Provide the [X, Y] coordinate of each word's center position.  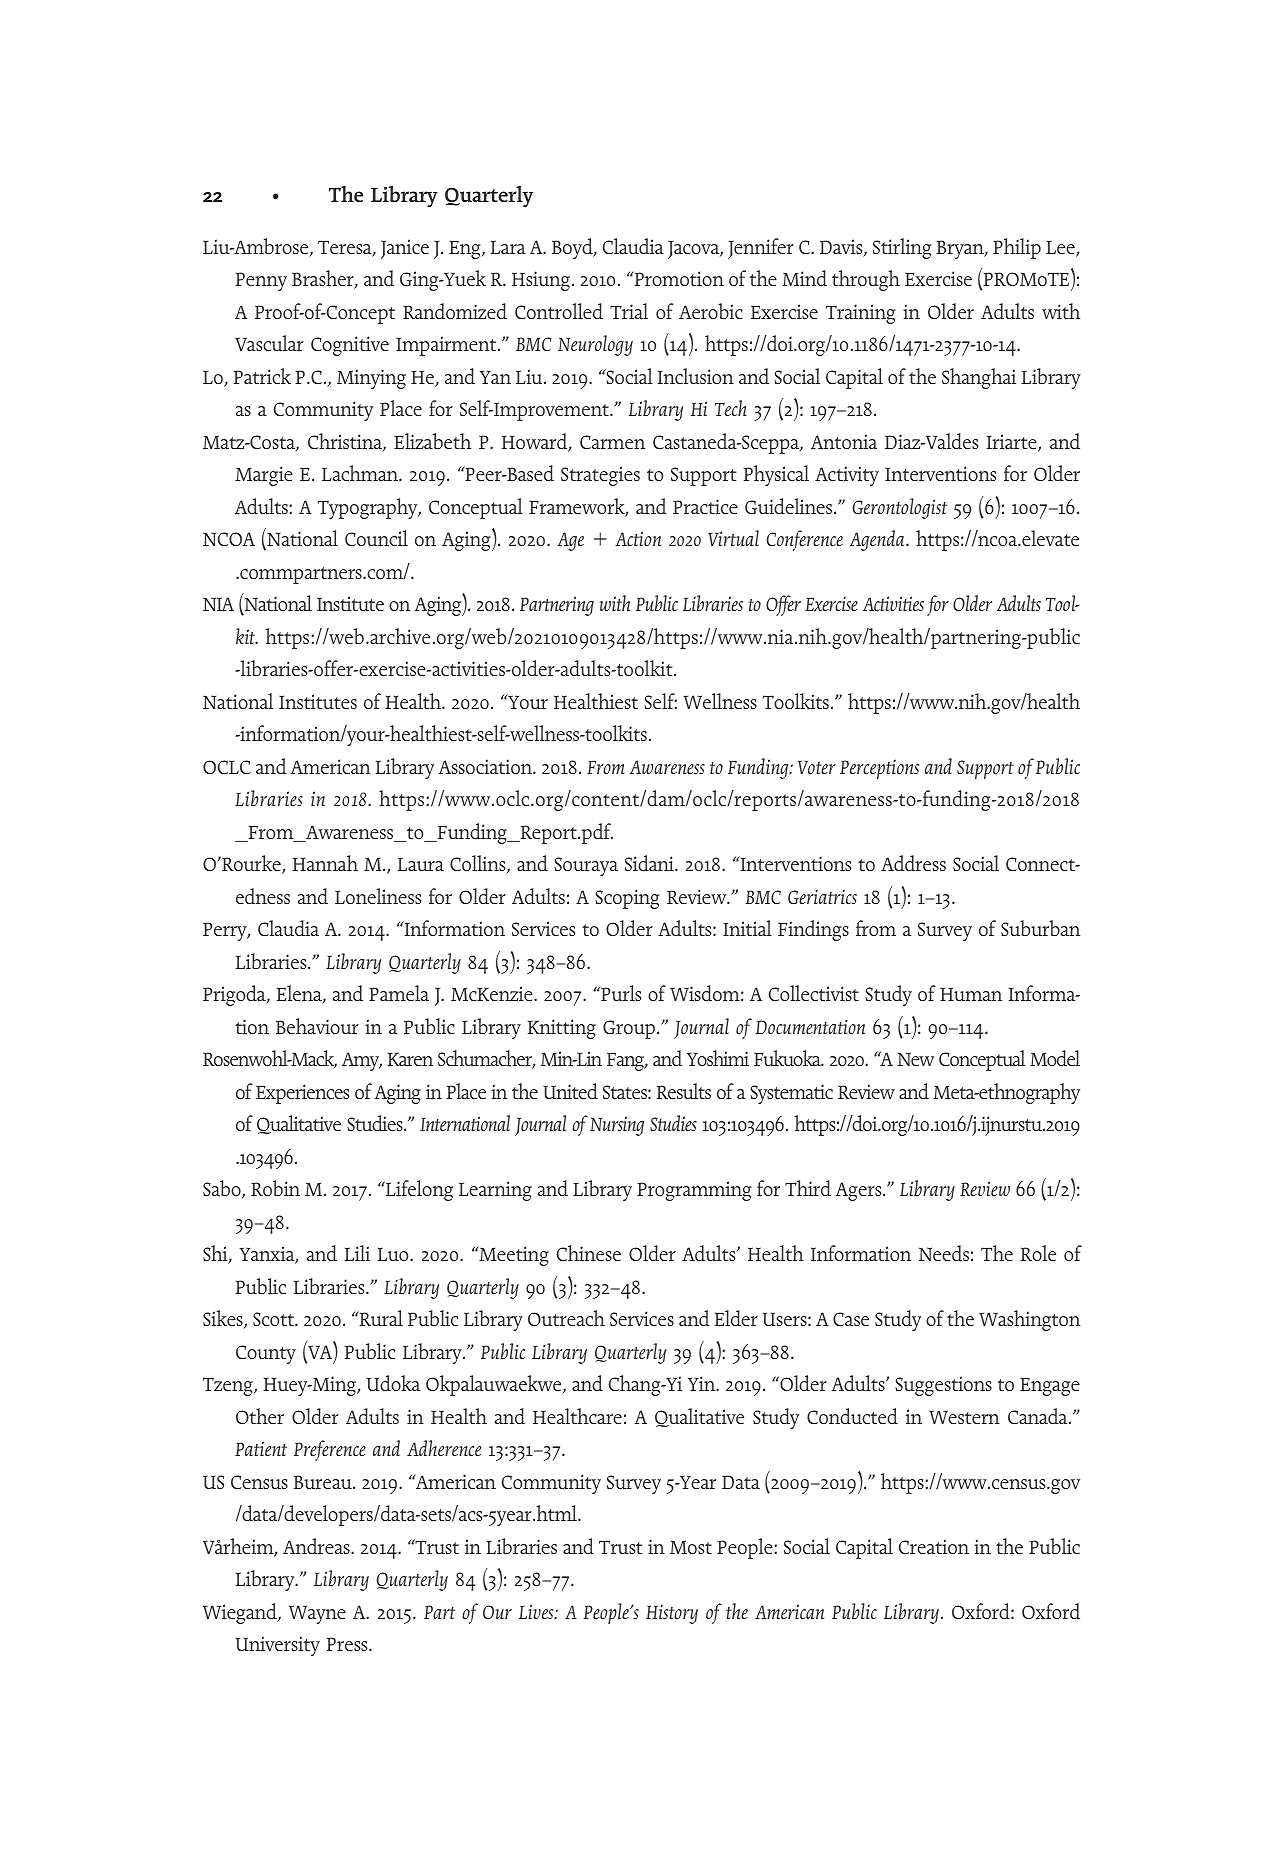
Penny [261, 281]
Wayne [317, 1614]
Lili [357, 1253]
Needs [944, 1253]
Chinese [589, 1253]
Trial [629, 311]
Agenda [878, 540]
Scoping [627, 899]
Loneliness [378, 896]
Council [376, 538]
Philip [1017, 248]
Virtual [733, 538]
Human [971, 994]
